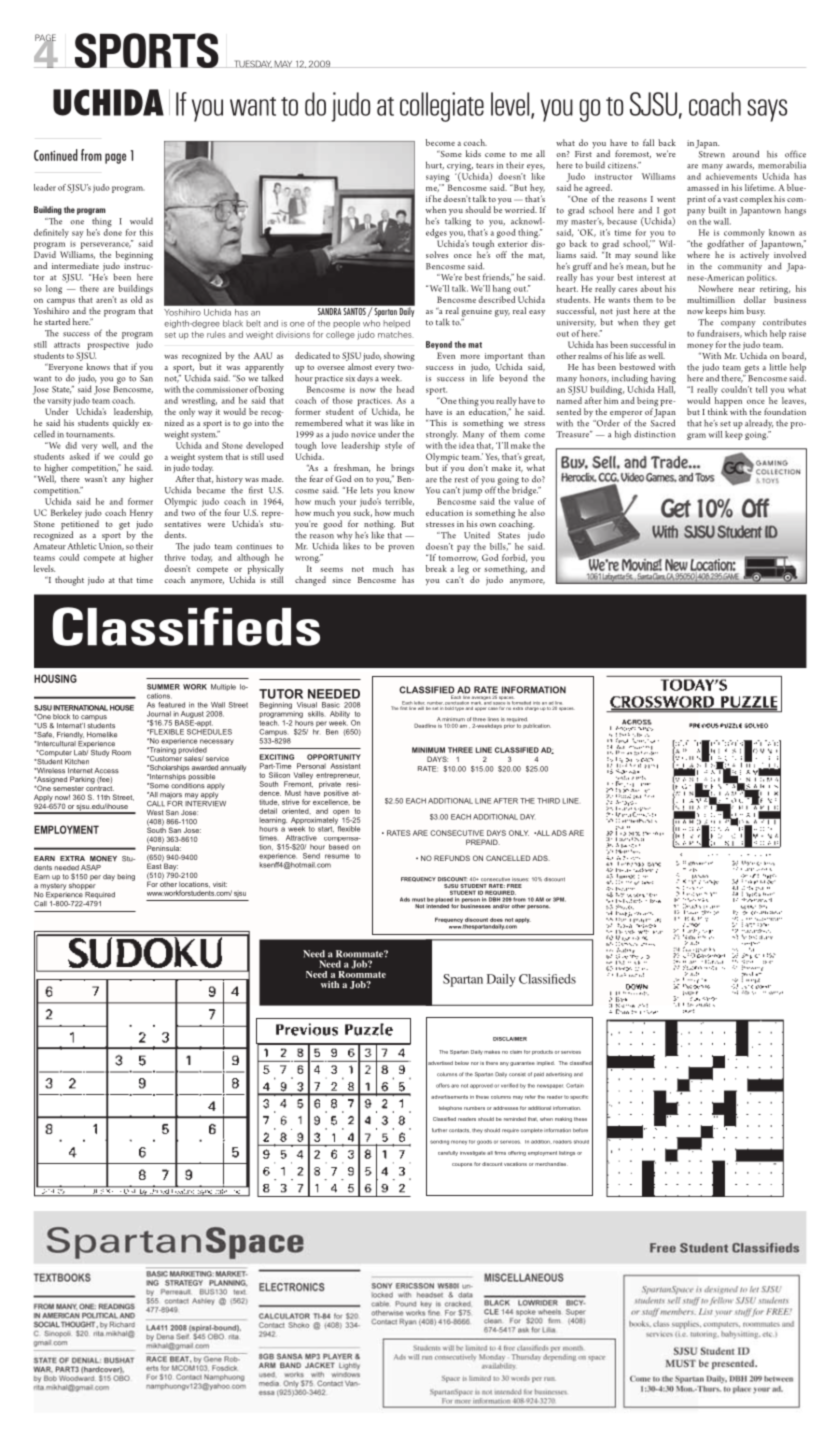  Describe the element at coordinates (442, 107) in the screenshot. I see `collegiate` at that location.
